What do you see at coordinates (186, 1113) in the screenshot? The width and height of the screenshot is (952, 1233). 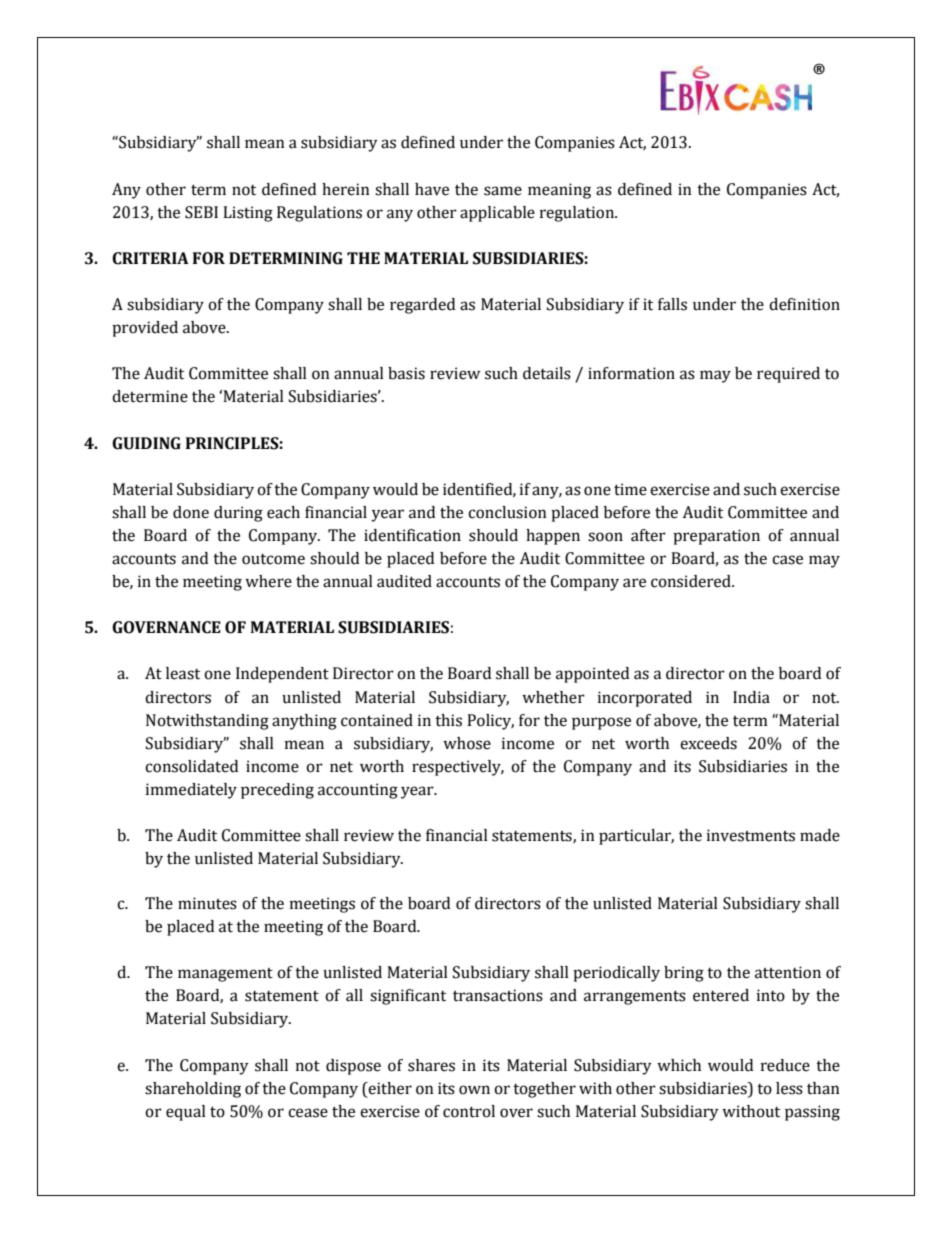 I see `equal` at bounding box center [186, 1113].
